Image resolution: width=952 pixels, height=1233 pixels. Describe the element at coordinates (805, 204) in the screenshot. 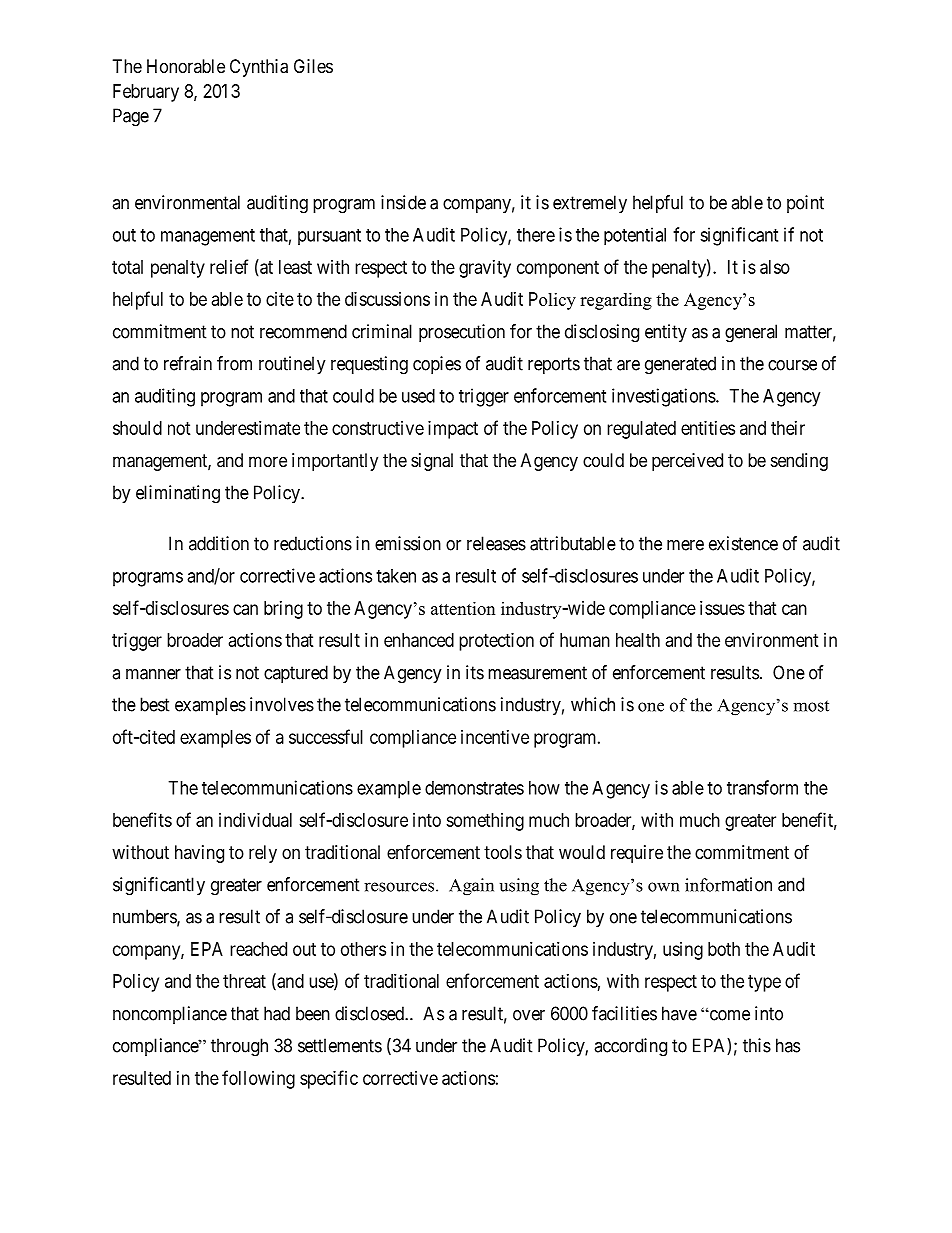

I see `point` at that location.
